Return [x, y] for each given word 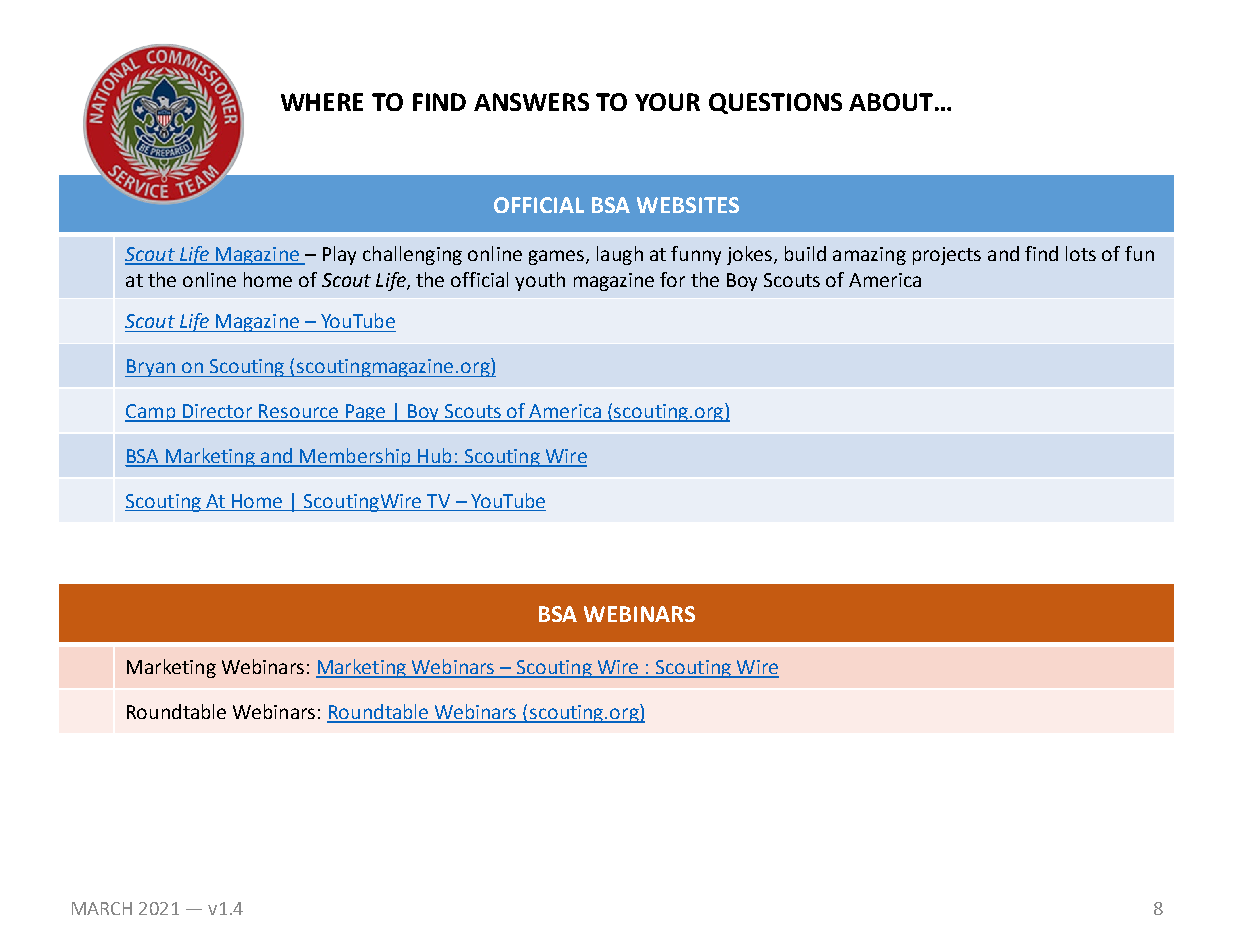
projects [947, 256]
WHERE [322, 102]
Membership [355, 457]
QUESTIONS [775, 103]
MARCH [102, 908]
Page [366, 413]
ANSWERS [531, 102]
